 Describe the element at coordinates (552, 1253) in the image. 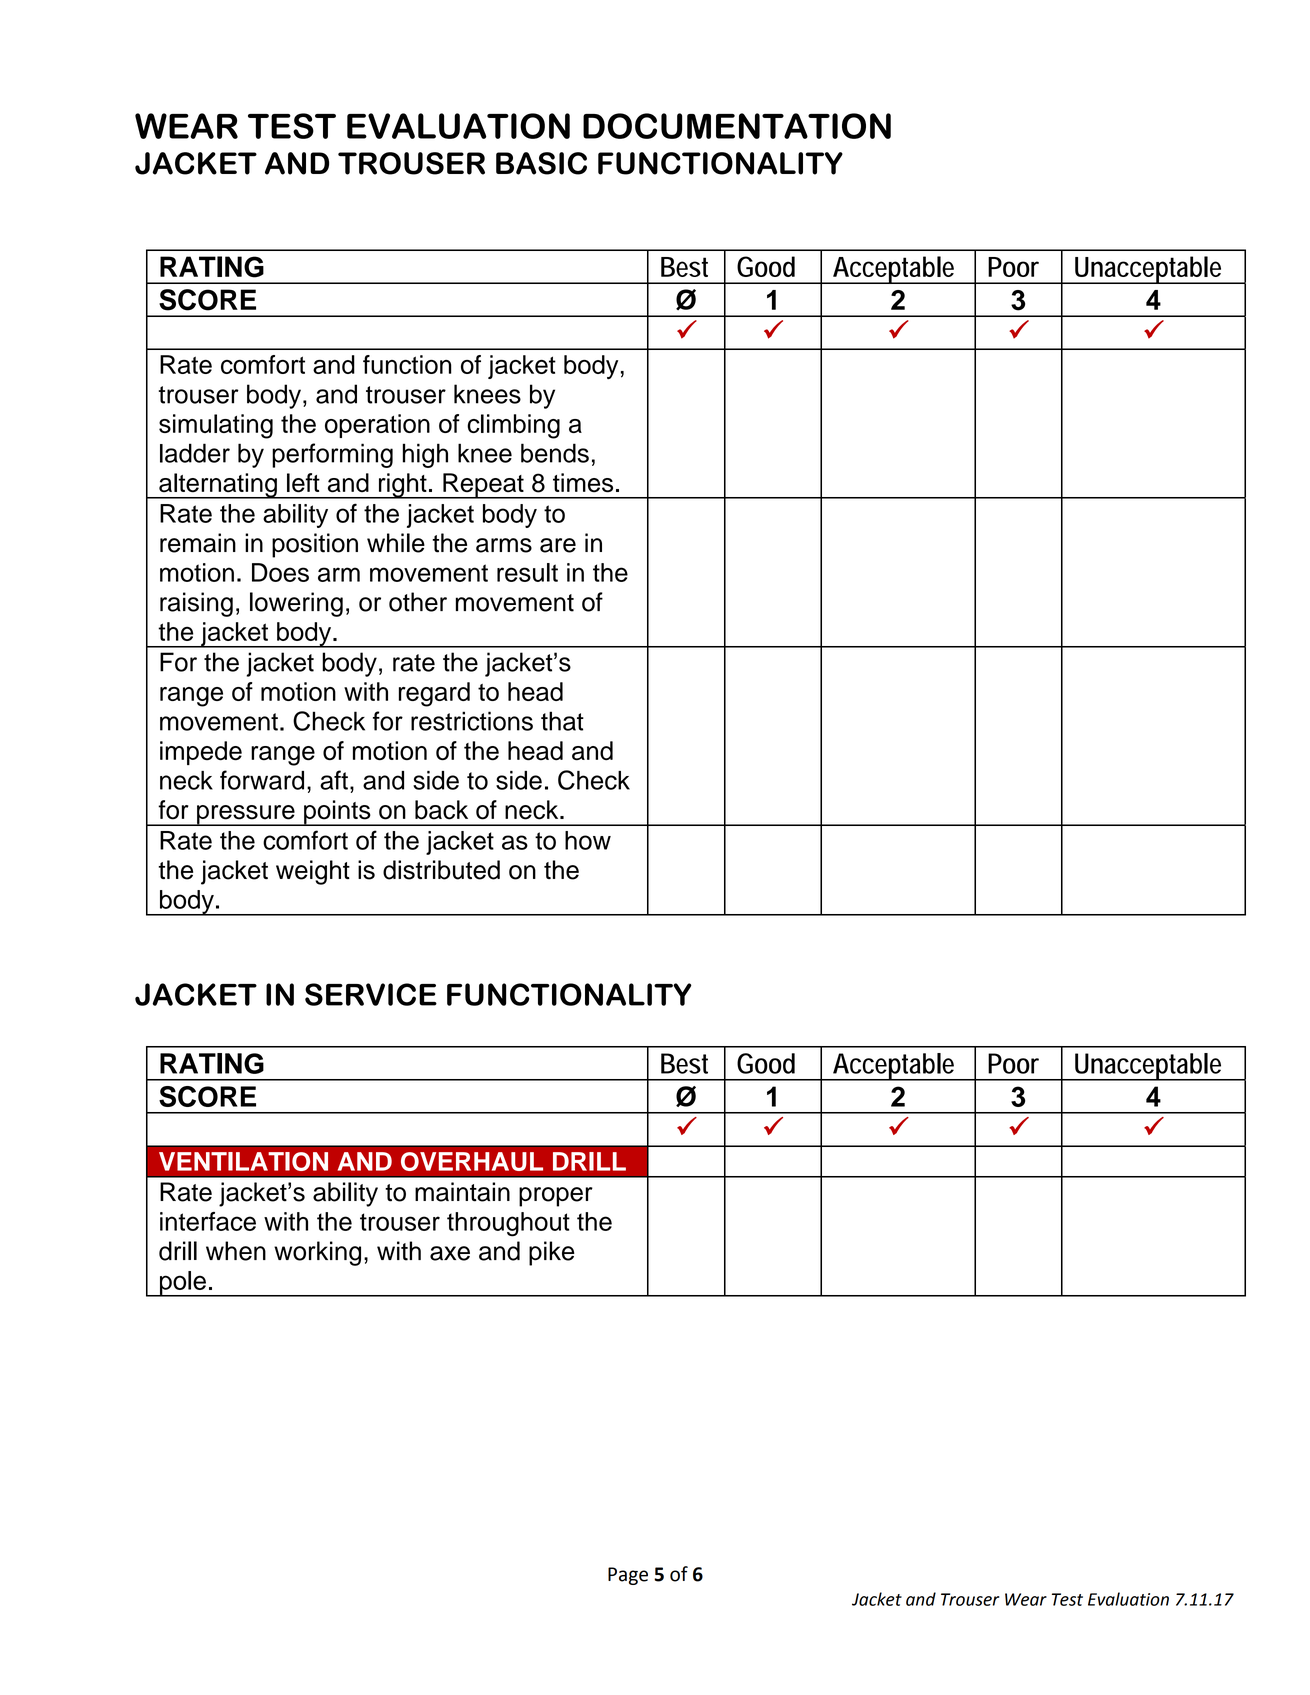

I see `pike` at that location.
